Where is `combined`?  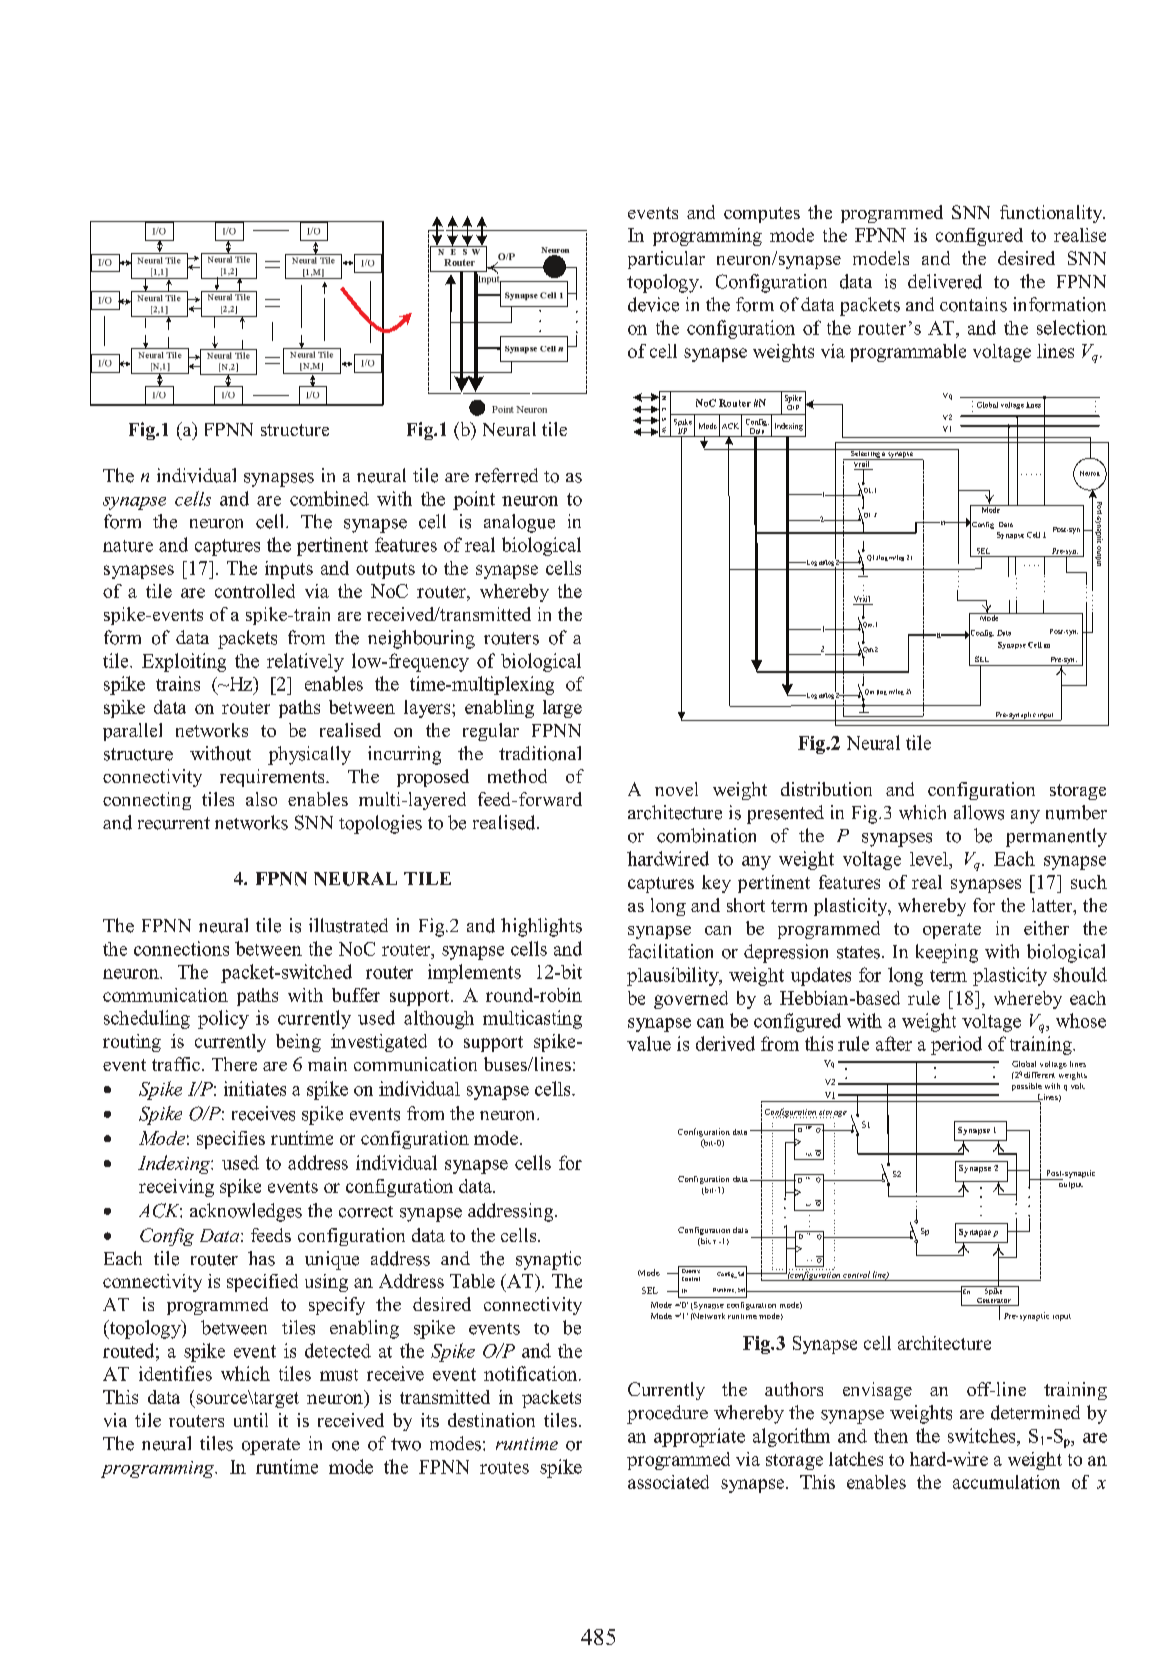
combined is located at coordinates (329, 498).
